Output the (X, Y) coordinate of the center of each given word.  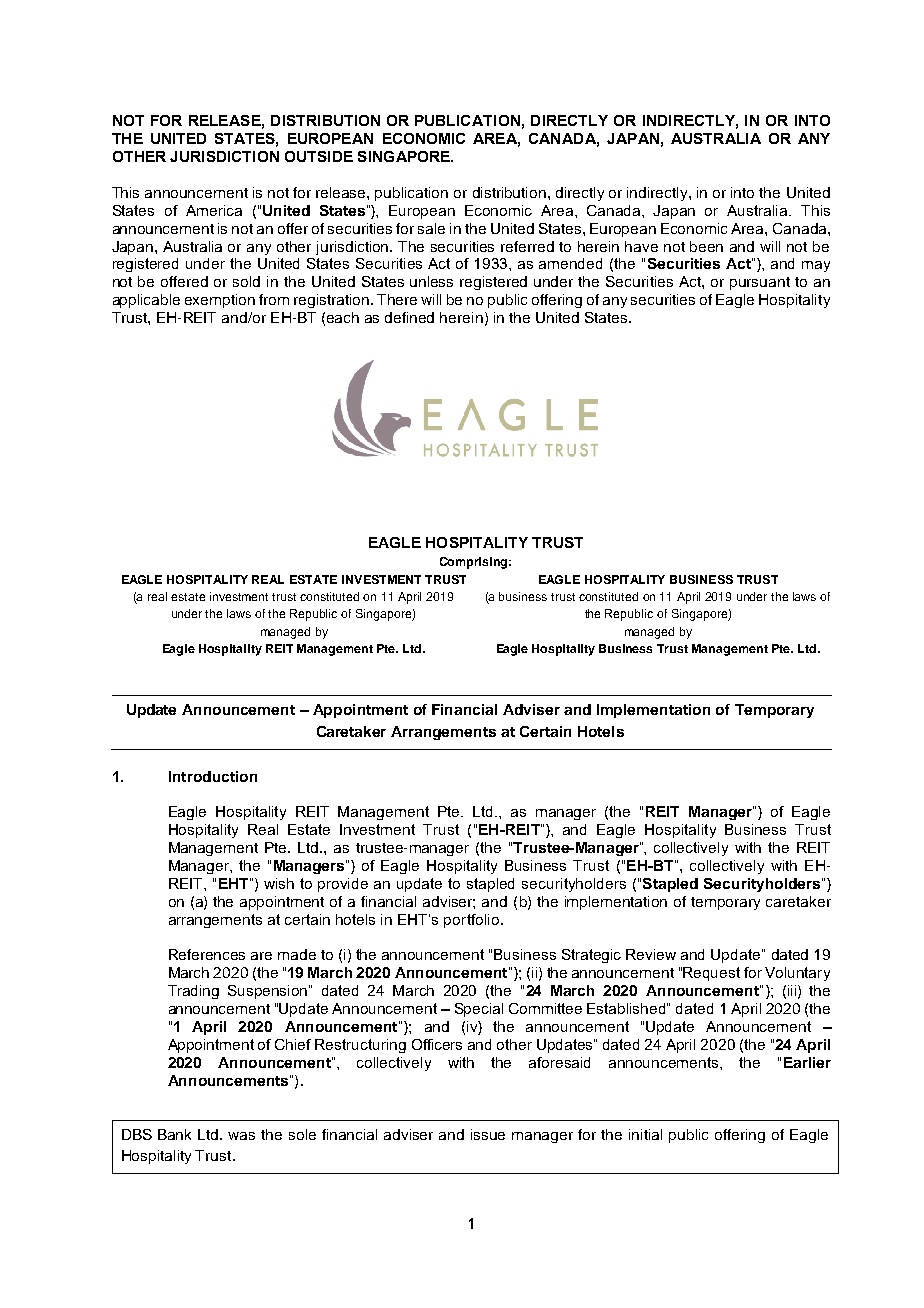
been (706, 246)
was (241, 1136)
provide (343, 885)
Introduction (213, 776)
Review (651, 954)
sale (431, 228)
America (214, 210)
